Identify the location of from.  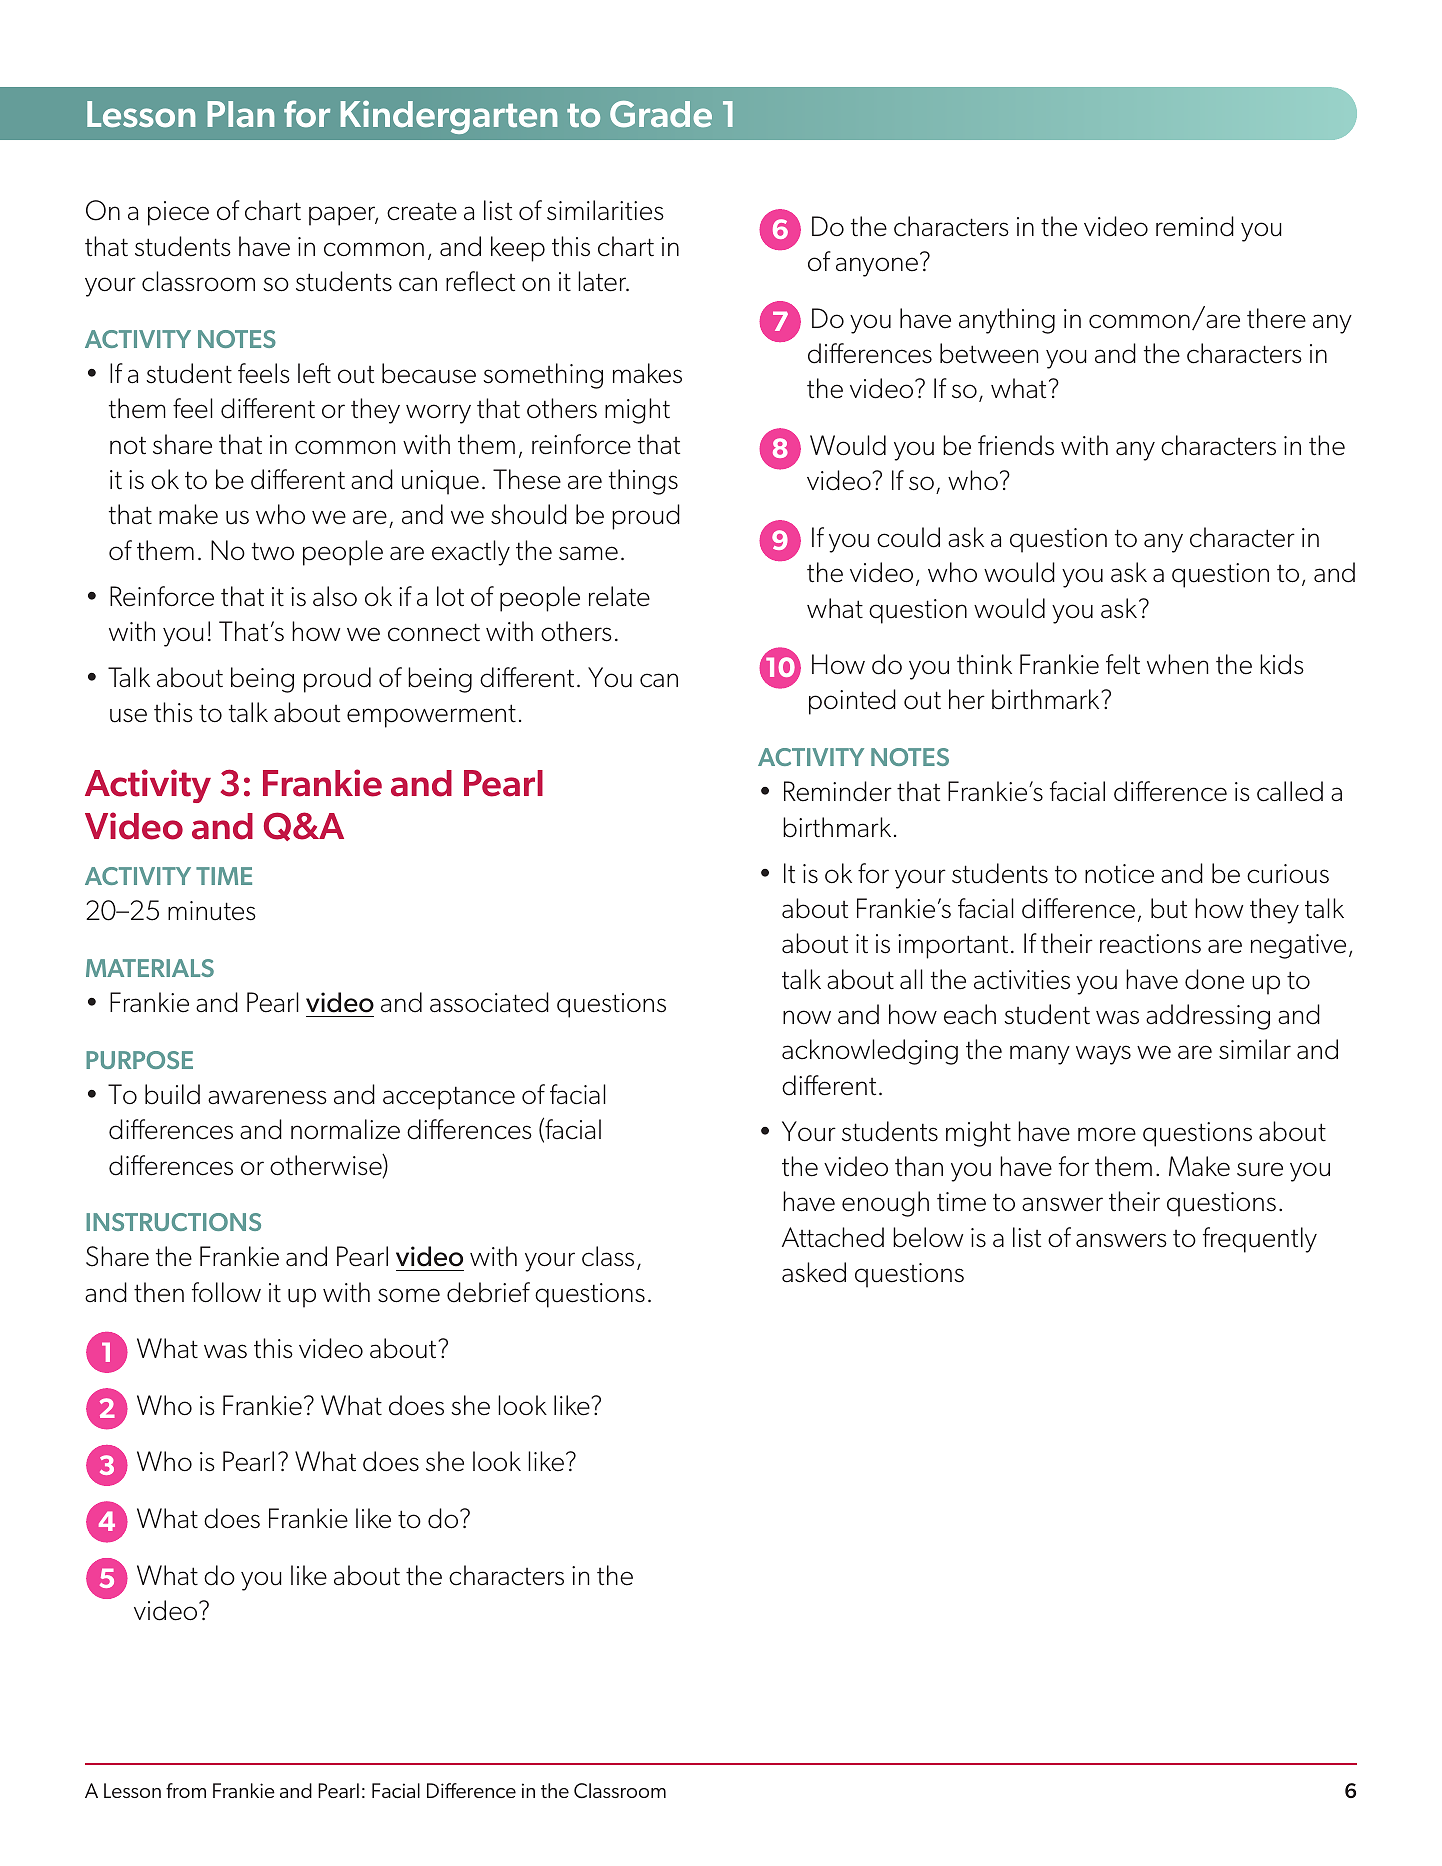
(186, 1790).
